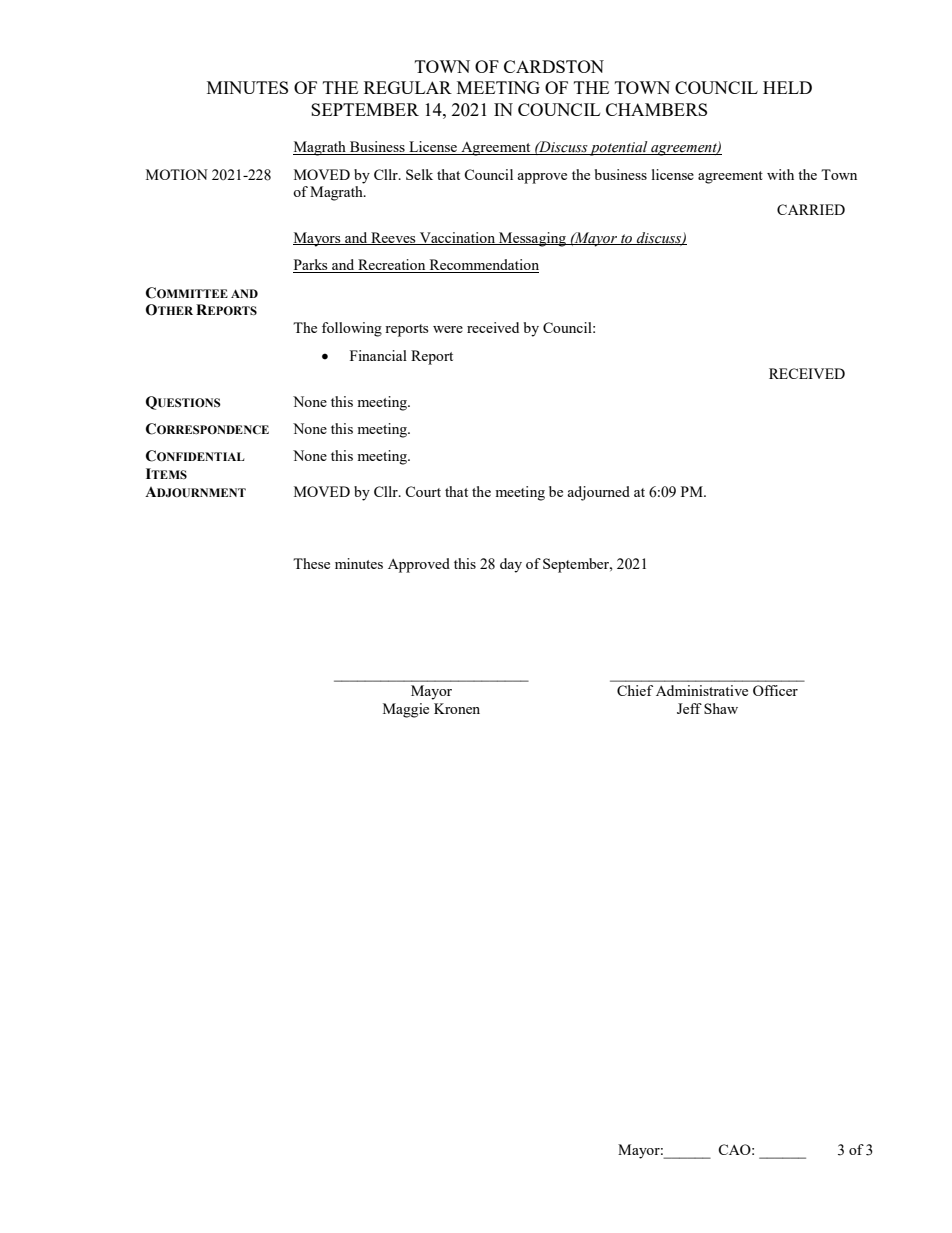 The height and width of the image is (1233, 952). Describe the element at coordinates (408, 87) in the image. I see `REGULAR` at that location.
